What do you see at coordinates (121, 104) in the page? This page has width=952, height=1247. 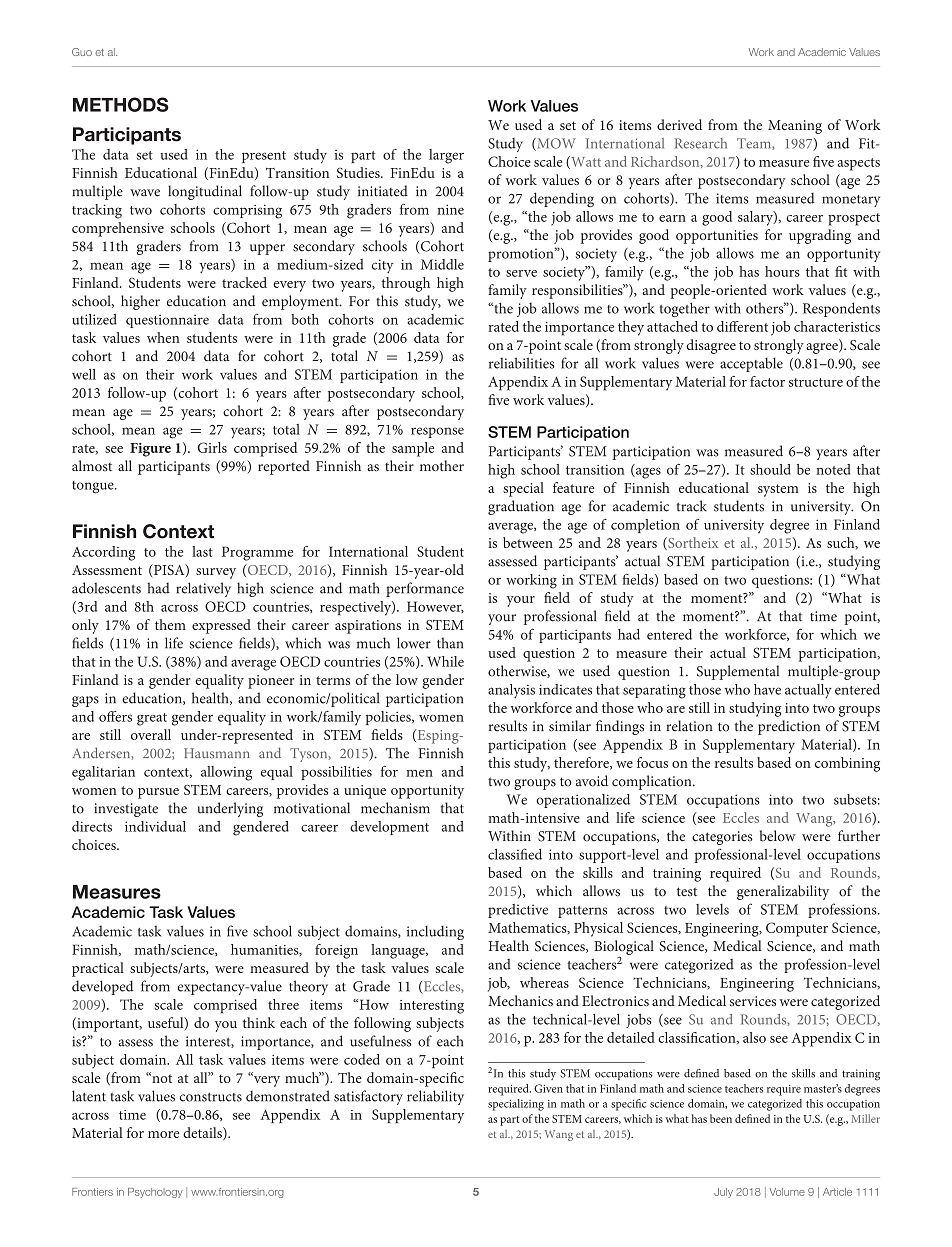 I see `METHODS` at bounding box center [121, 104].
